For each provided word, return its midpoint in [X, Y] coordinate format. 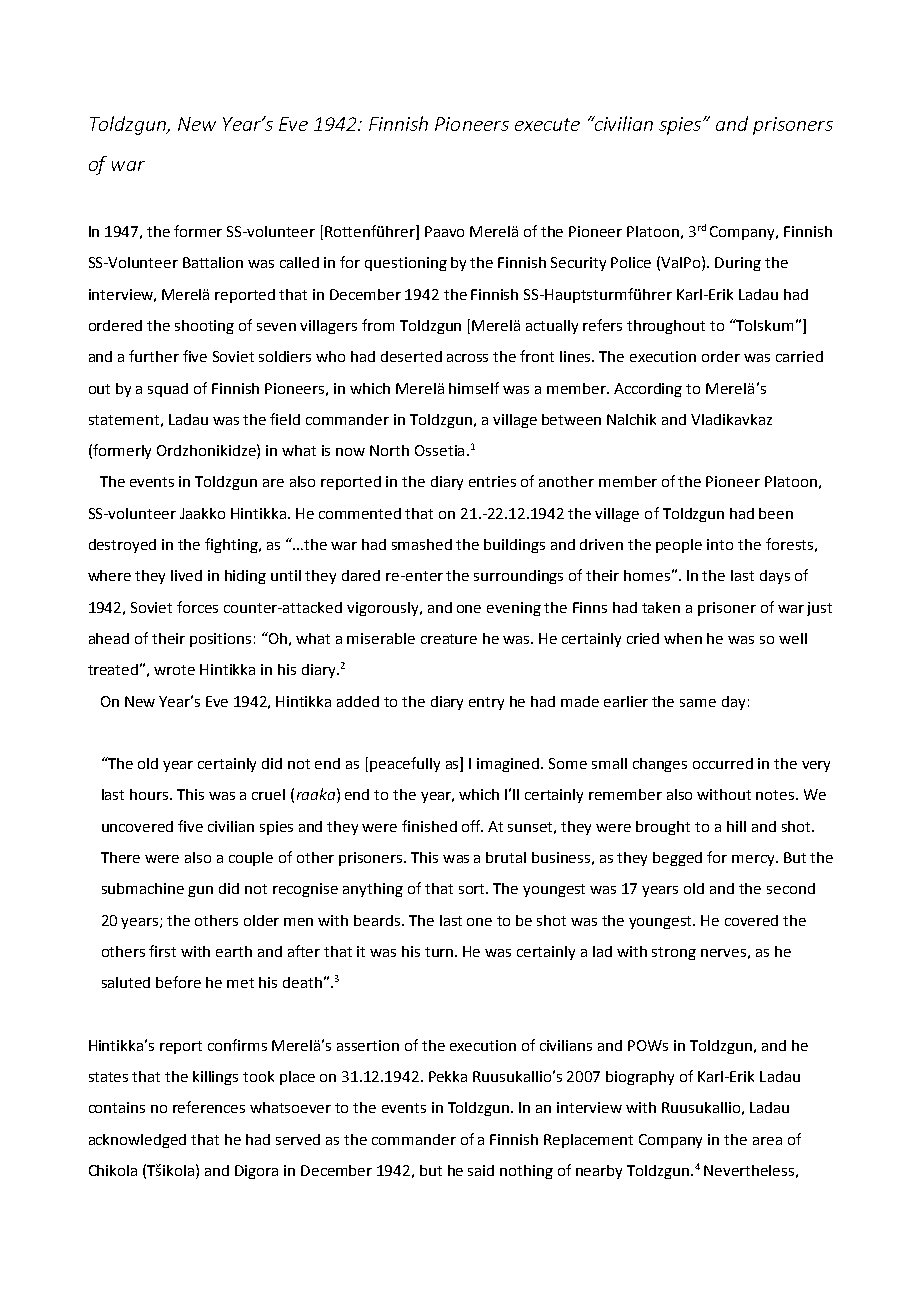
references [209, 1107]
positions [220, 640]
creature [449, 639]
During [738, 264]
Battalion [213, 262]
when [683, 638]
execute [547, 124]
